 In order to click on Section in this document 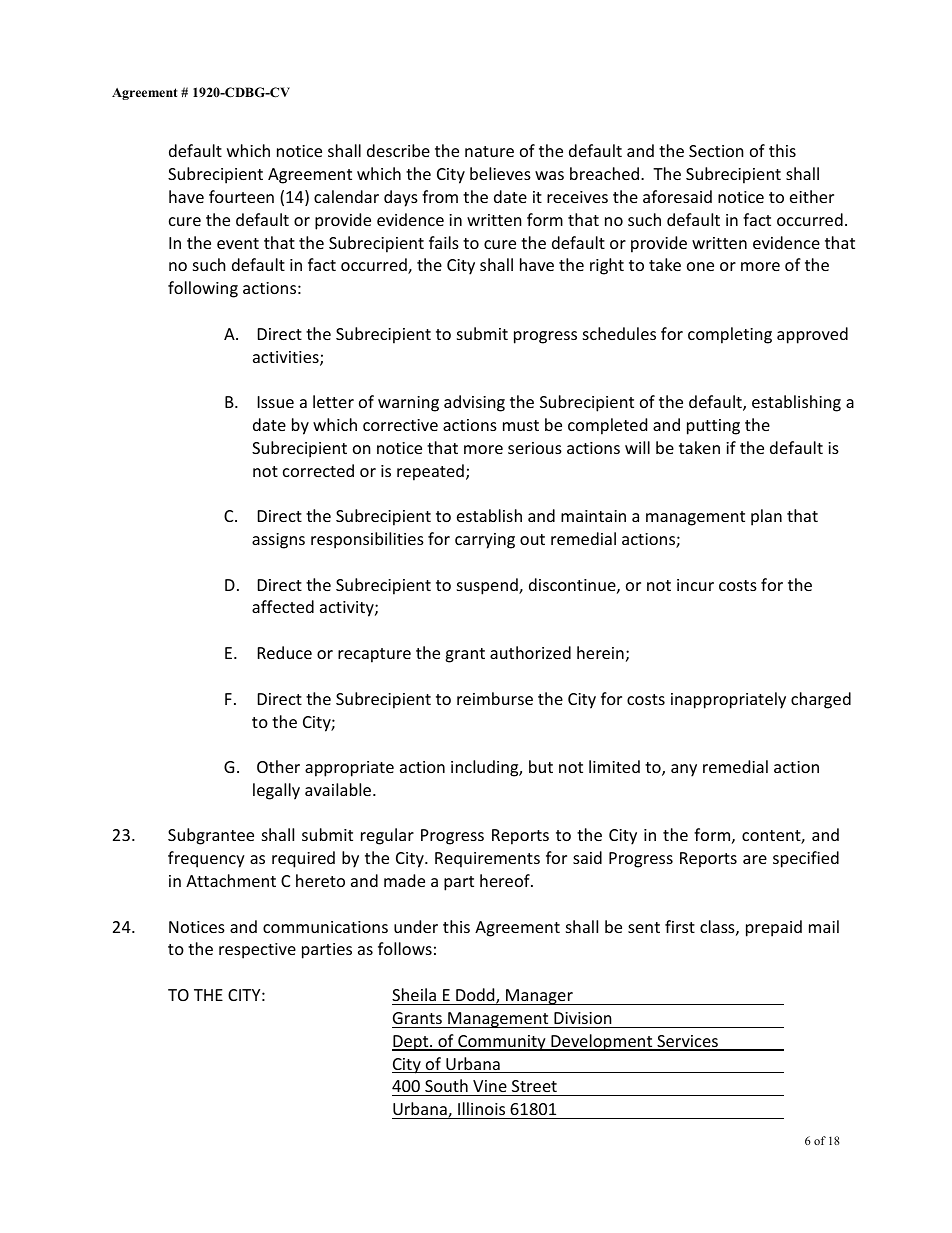, I will do `click(716, 151)`.
